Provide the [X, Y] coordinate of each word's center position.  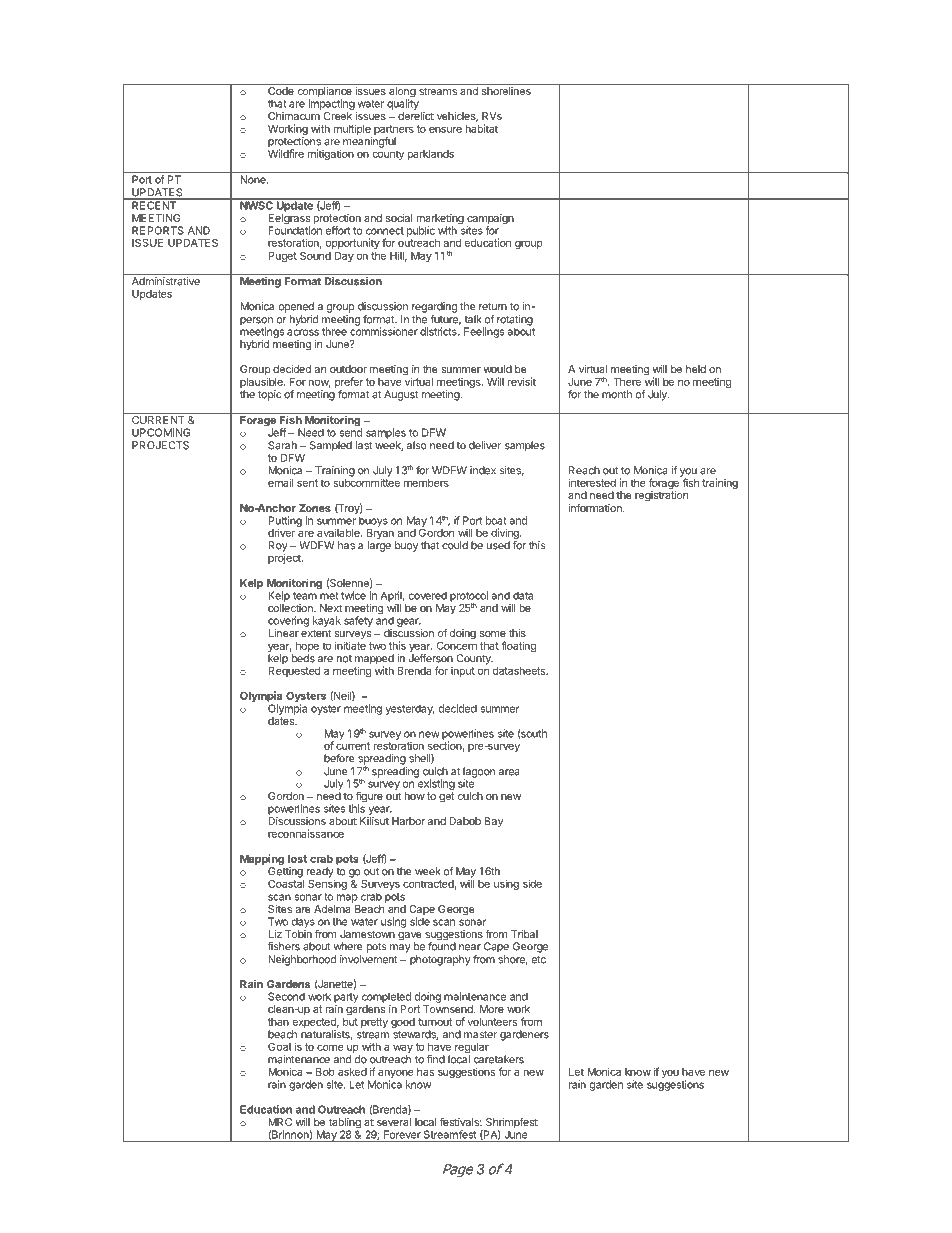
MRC [280, 1122]
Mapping [262, 861]
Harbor [408, 821]
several [394, 1122]
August [401, 395]
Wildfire [286, 152]
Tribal [524, 934]
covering [288, 621]
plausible [262, 384]
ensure [445, 129]
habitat [482, 128]
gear [409, 622]
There [627, 382]
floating [518, 646]
